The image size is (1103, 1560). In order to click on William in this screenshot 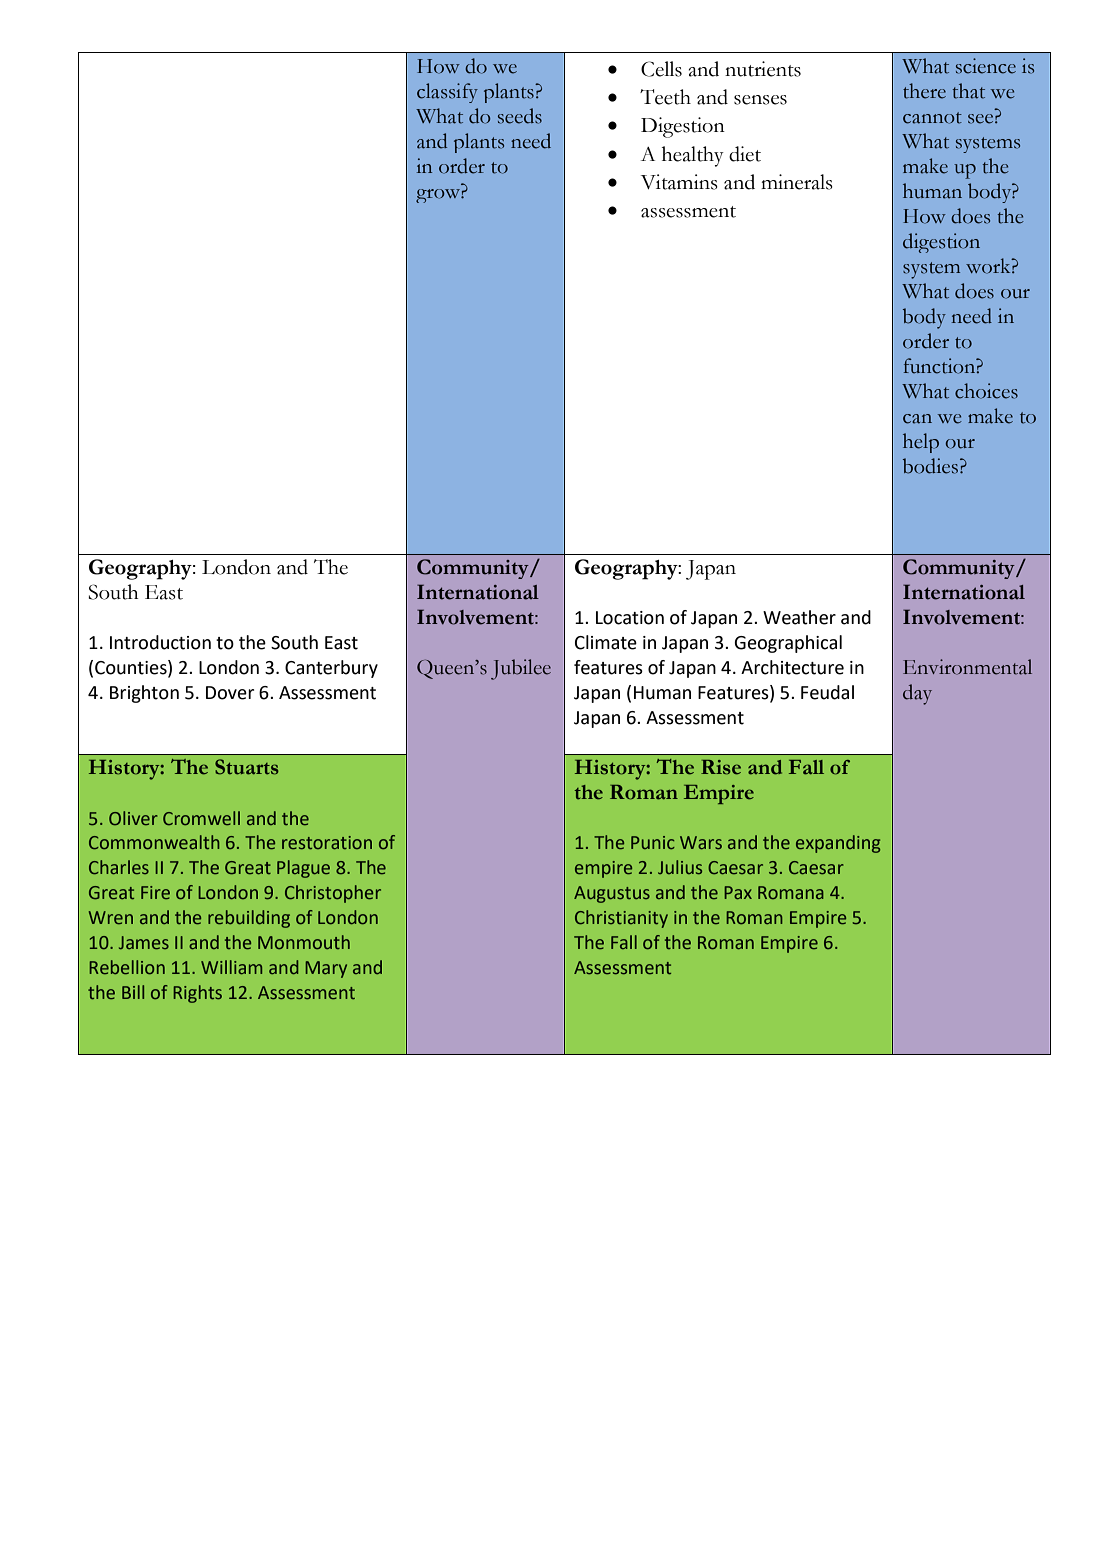, I will do `click(231, 967)`.
